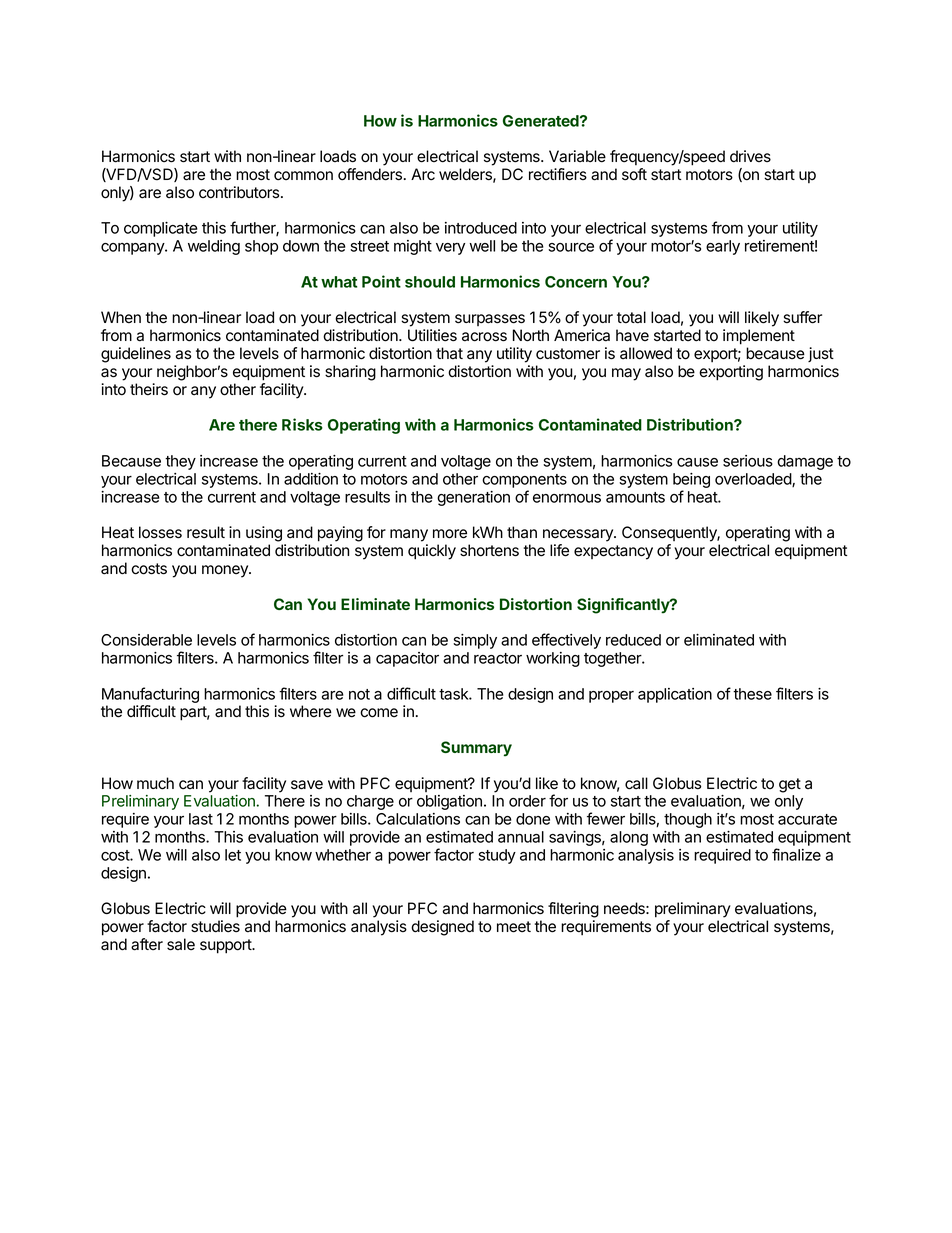 The height and width of the page is (1233, 952). What do you see at coordinates (423, 174) in the page?
I see `Arc` at bounding box center [423, 174].
